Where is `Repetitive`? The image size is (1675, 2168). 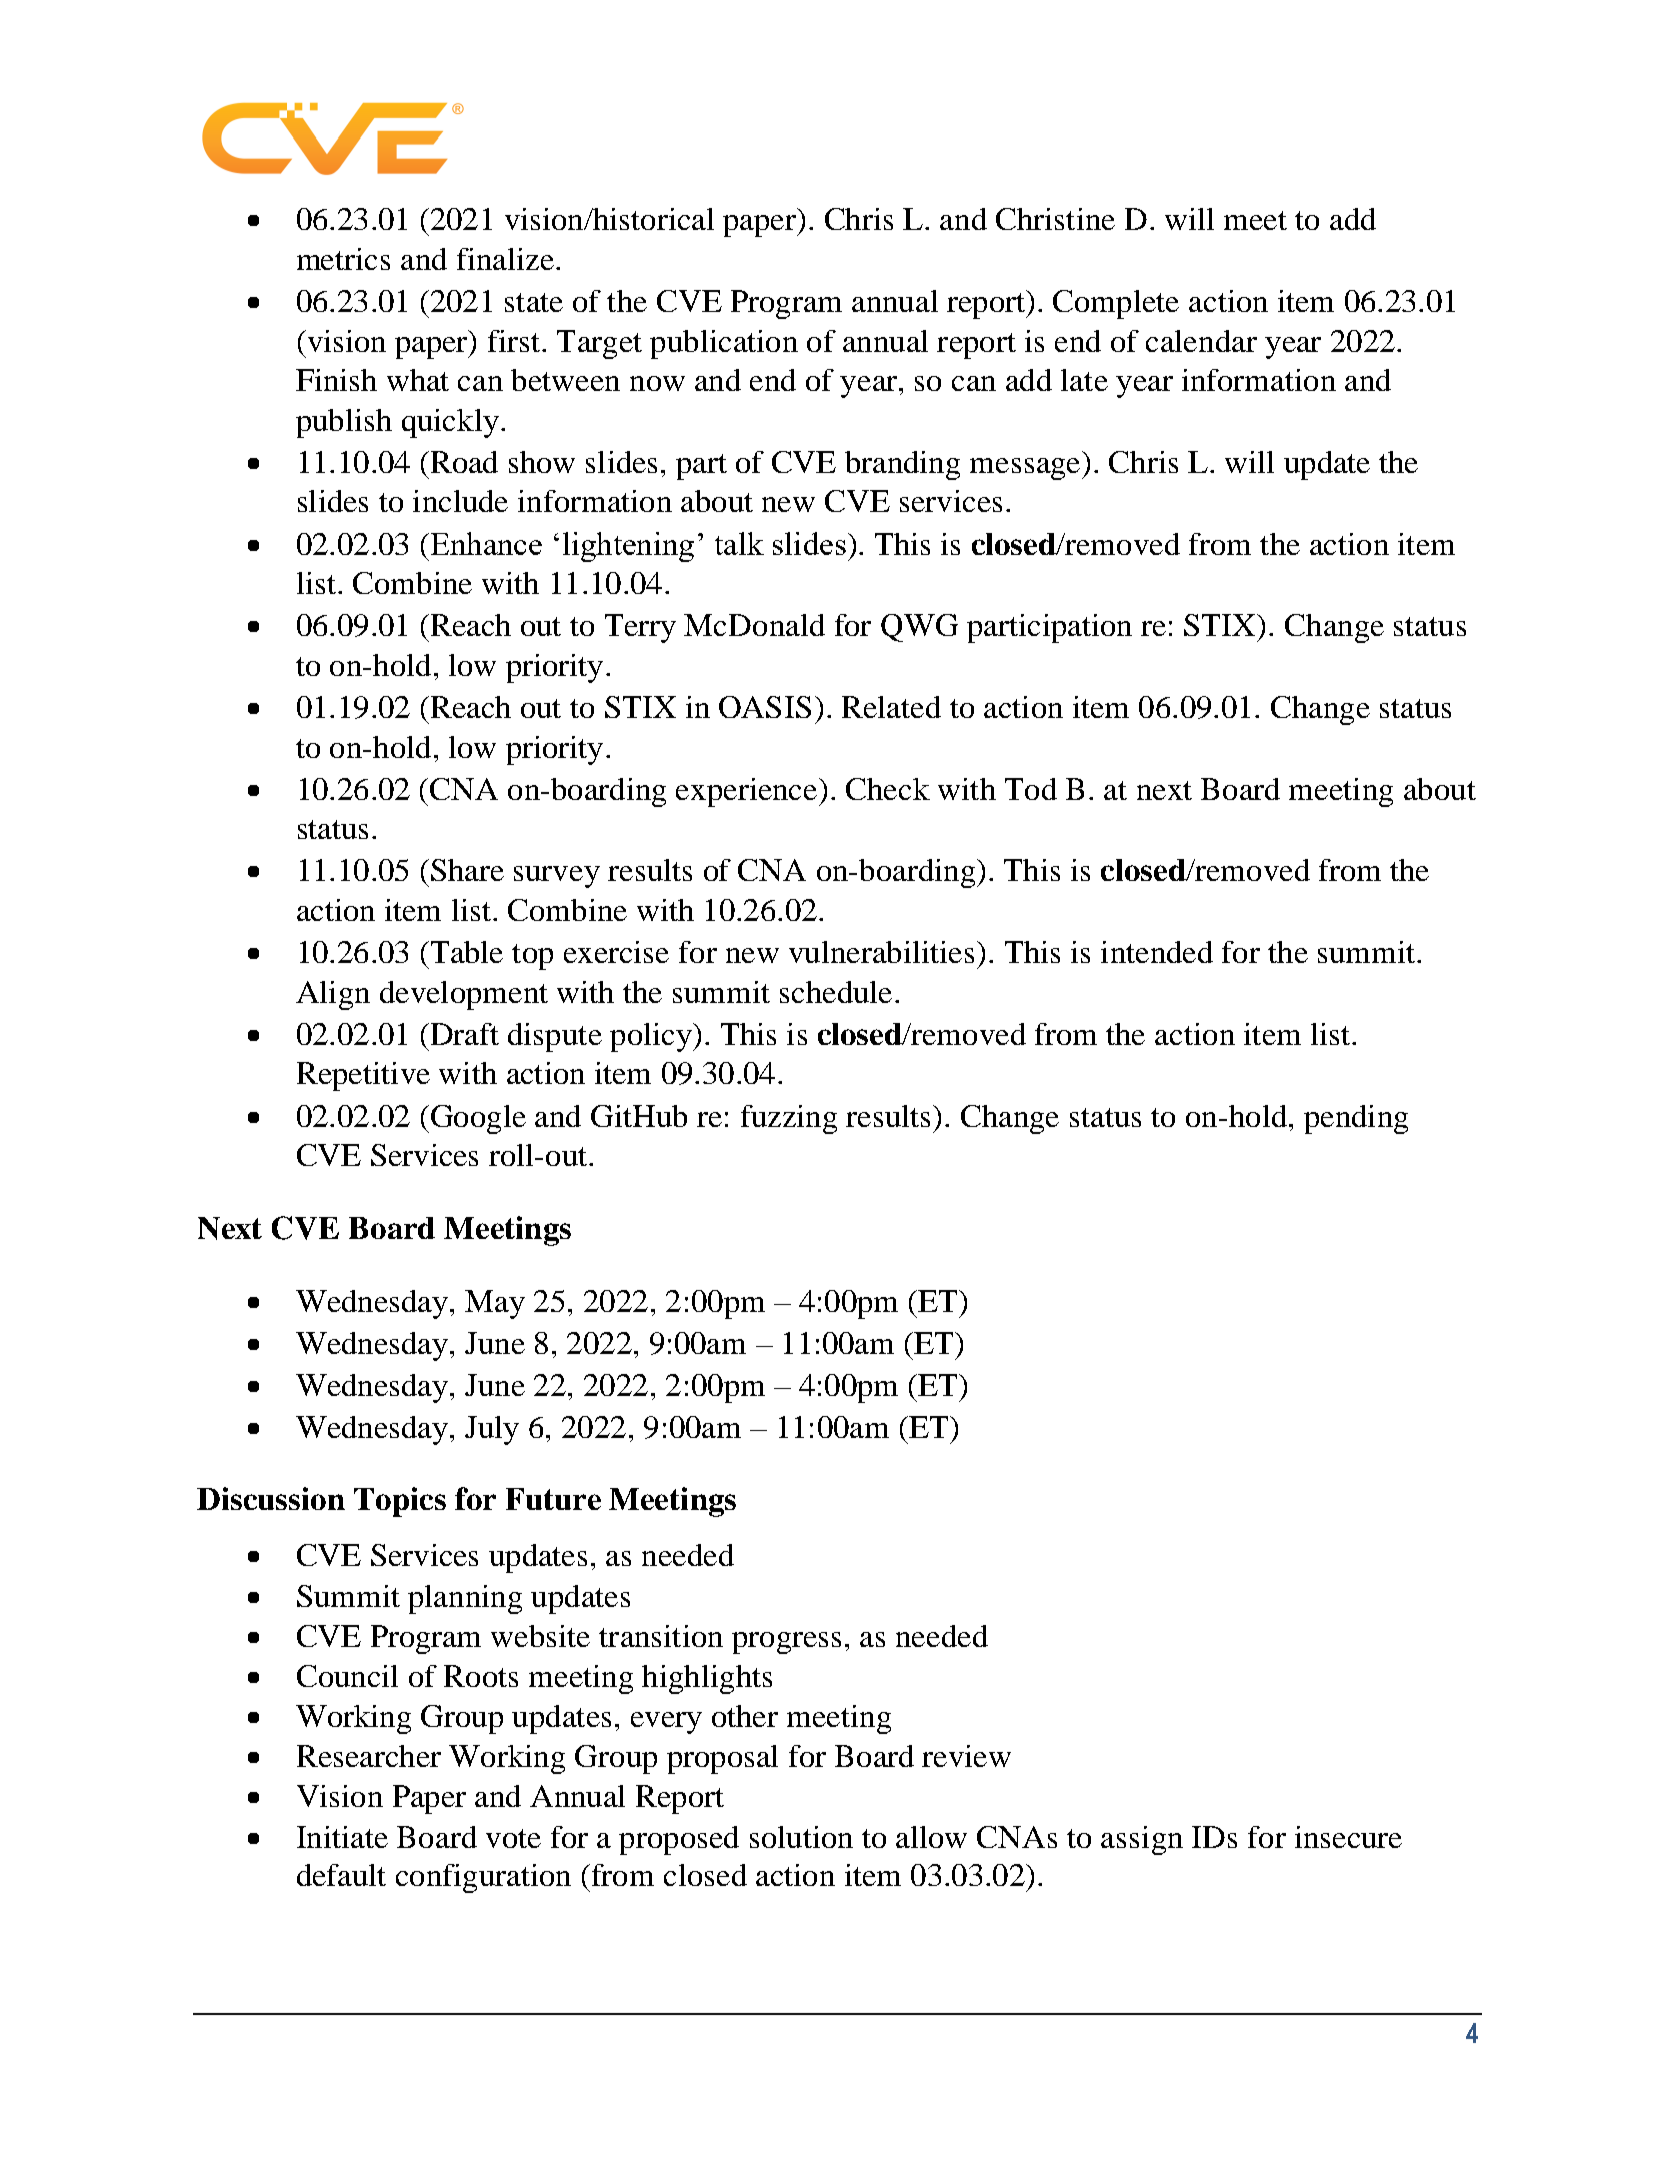 Repetitive is located at coordinates (363, 1076).
